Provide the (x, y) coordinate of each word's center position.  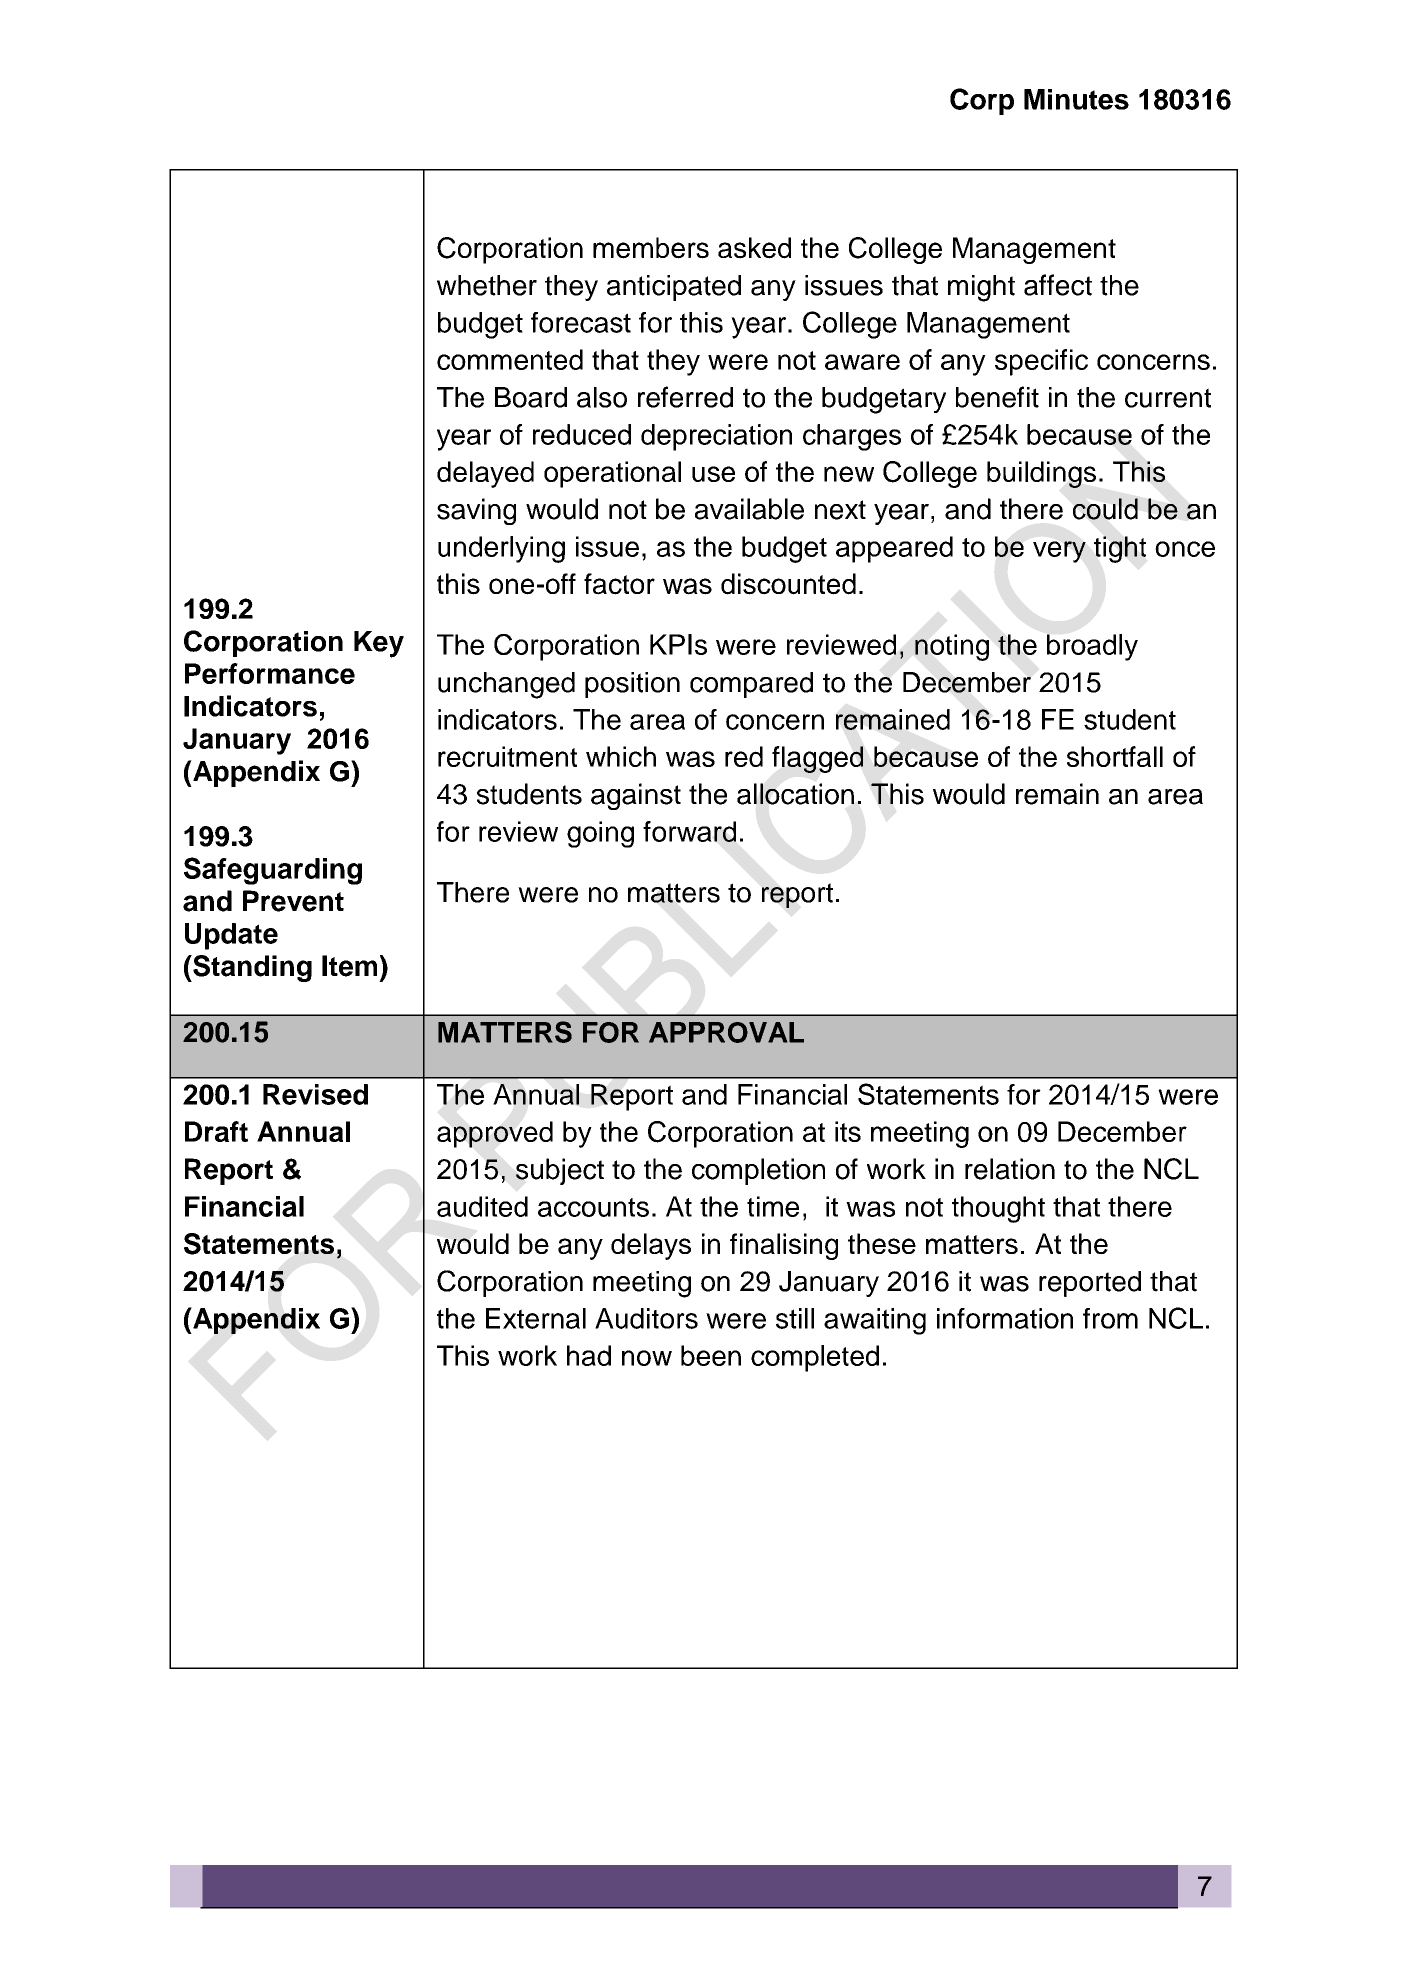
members (651, 248)
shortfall (1115, 756)
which (621, 756)
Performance (270, 673)
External (536, 1318)
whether (487, 285)
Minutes (1076, 99)
